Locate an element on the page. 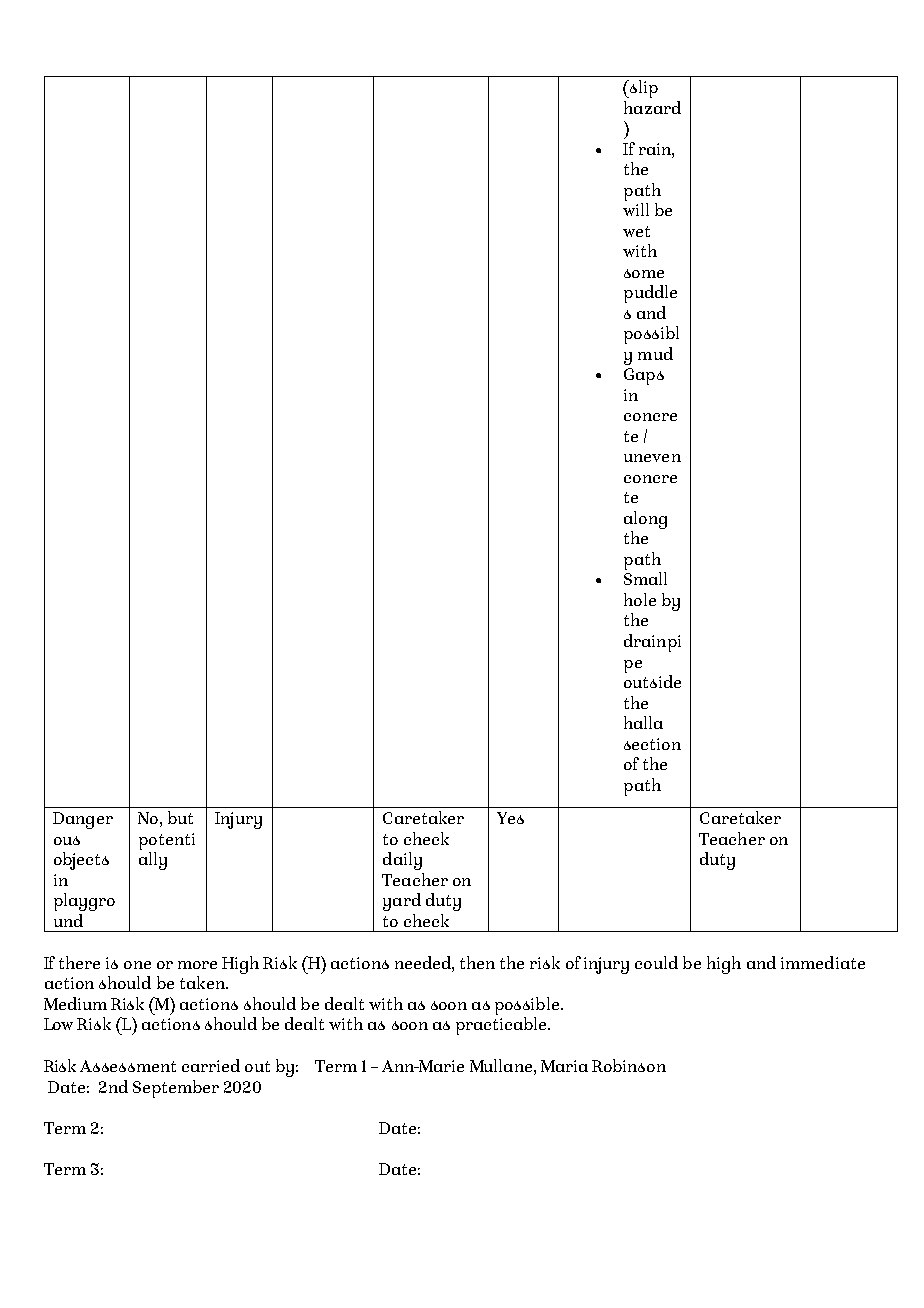  mud is located at coordinates (655, 353).
